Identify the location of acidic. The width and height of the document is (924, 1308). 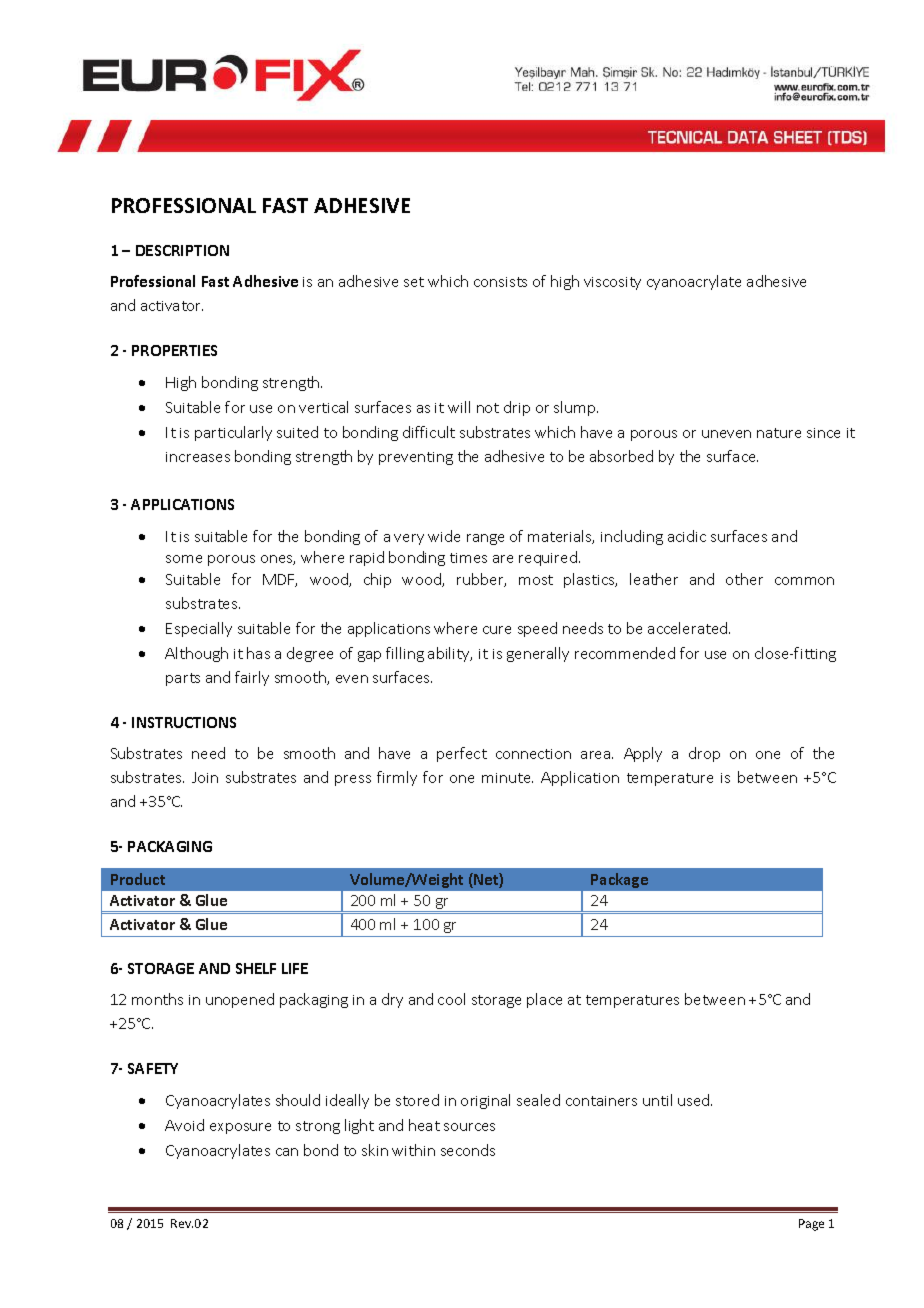
(687, 536).
